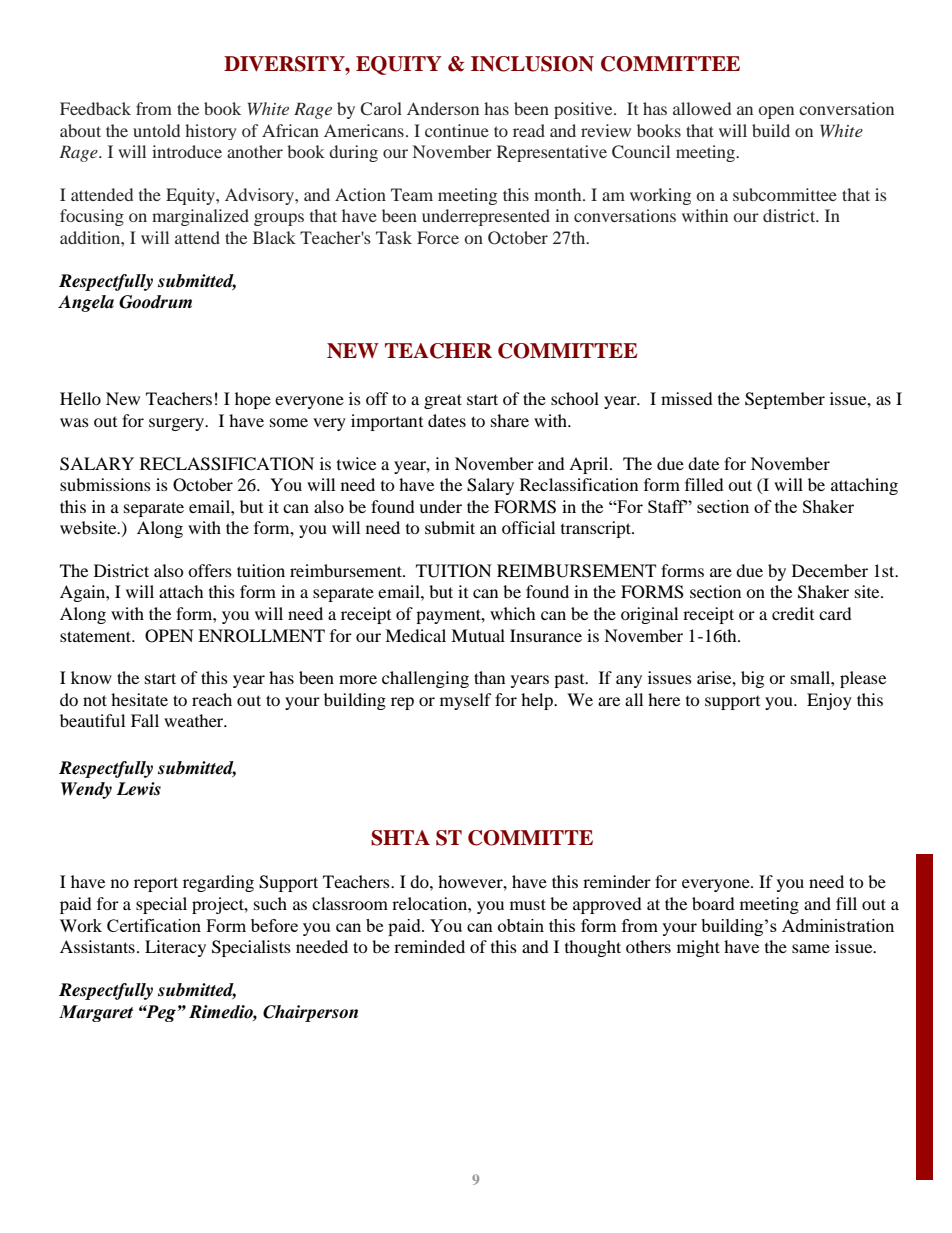  What do you see at coordinates (429, 946) in the screenshot?
I see `reminded` at bounding box center [429, 946].
